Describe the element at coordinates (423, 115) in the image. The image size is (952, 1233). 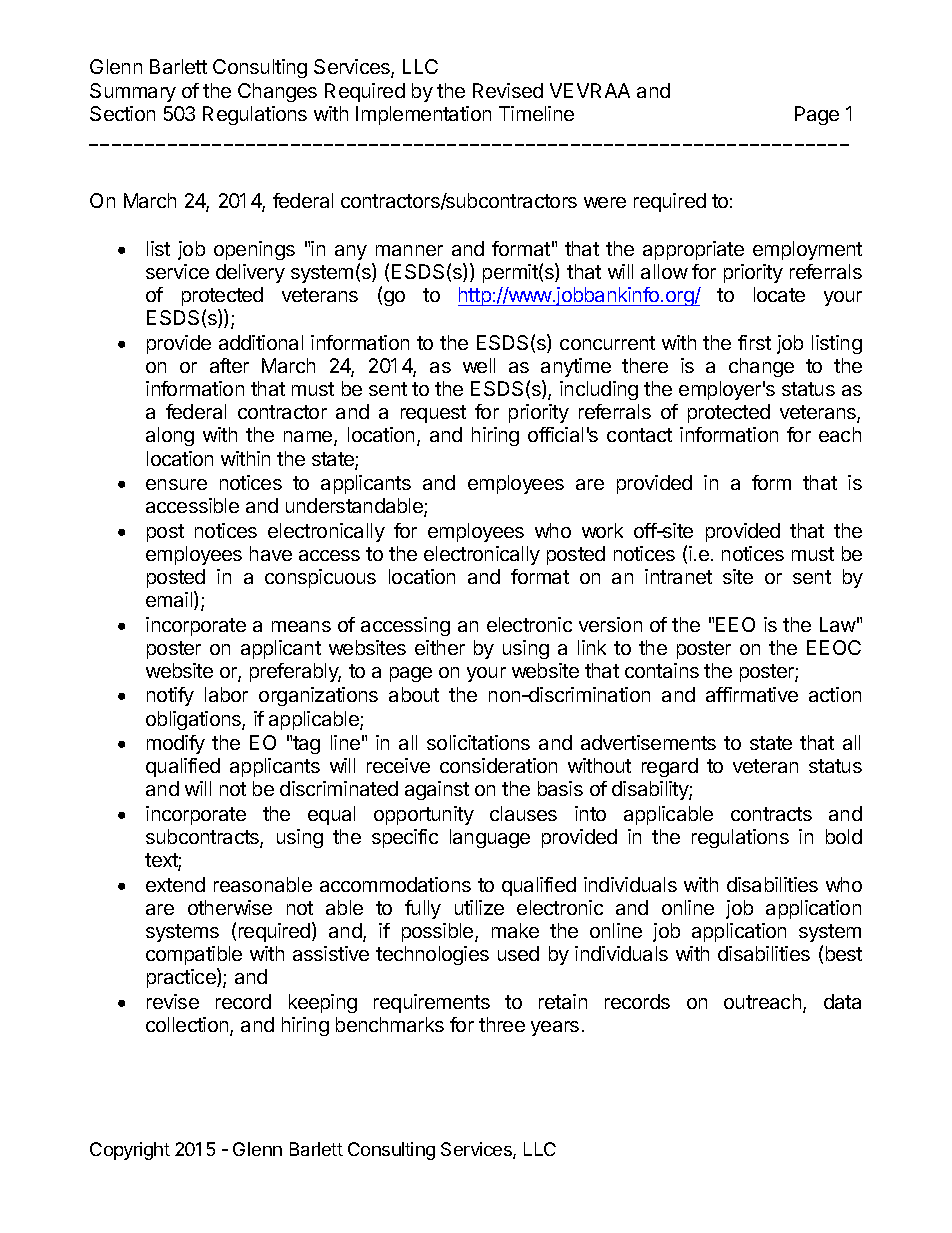
I see `Implementation` at that location.
